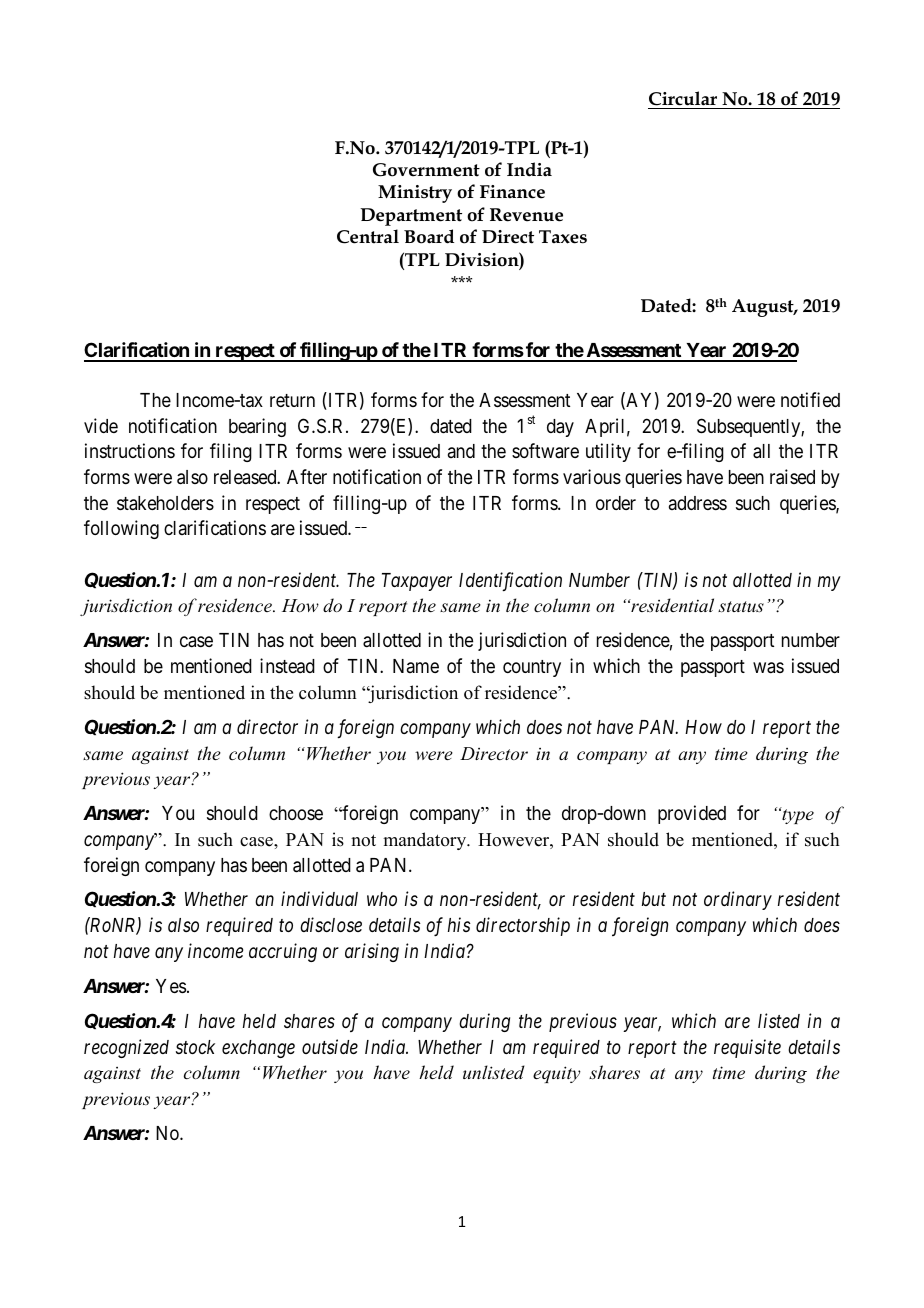 The height and width of the page is (1308, 924). What do you see at coordinates (683, 98) in the page?
I see `Circular` at bounding box center [683, 98].
